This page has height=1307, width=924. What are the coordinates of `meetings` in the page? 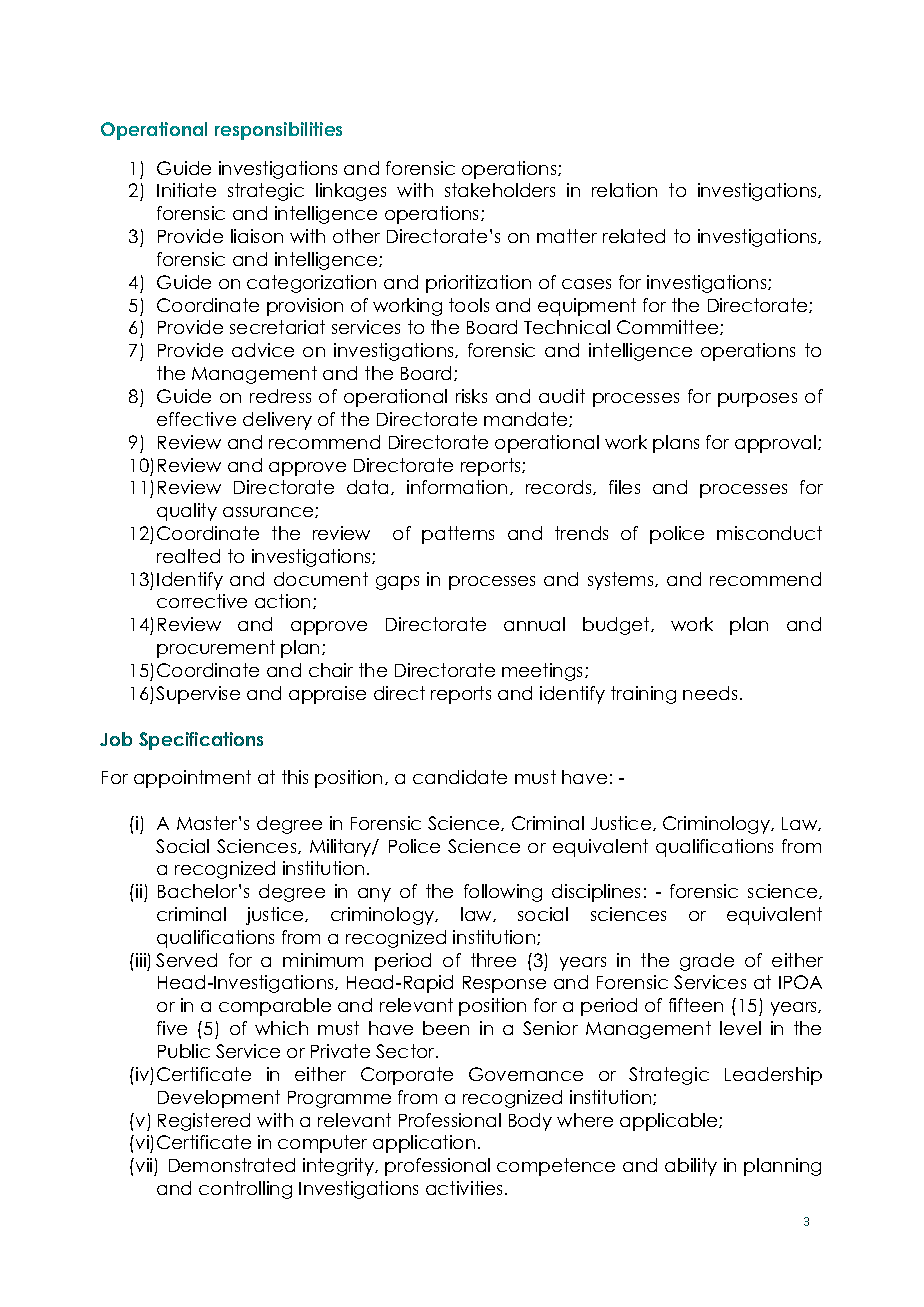 It's located at (544, 672).
